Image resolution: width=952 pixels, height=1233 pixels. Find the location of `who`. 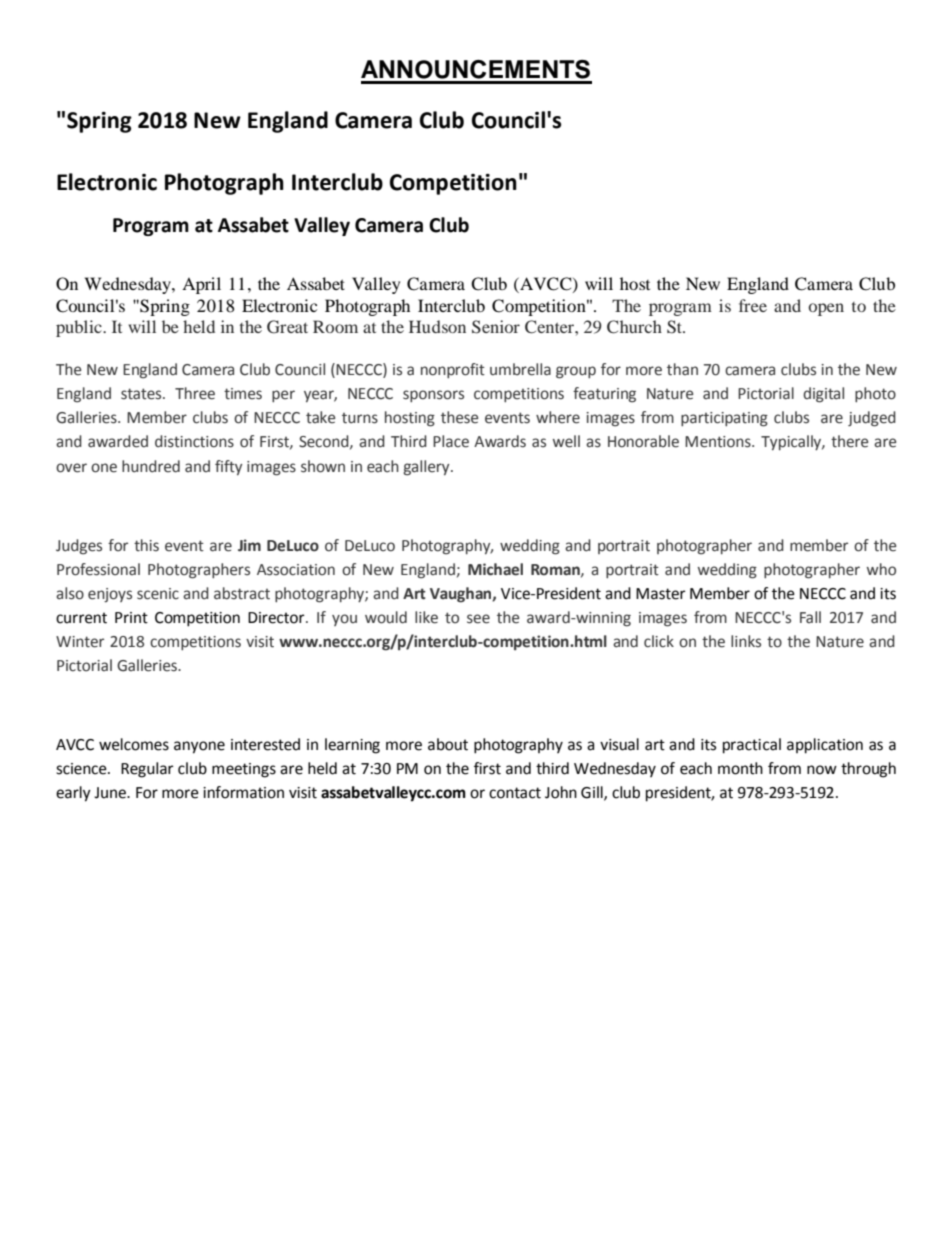

who is located at coordinates (881, 569).
